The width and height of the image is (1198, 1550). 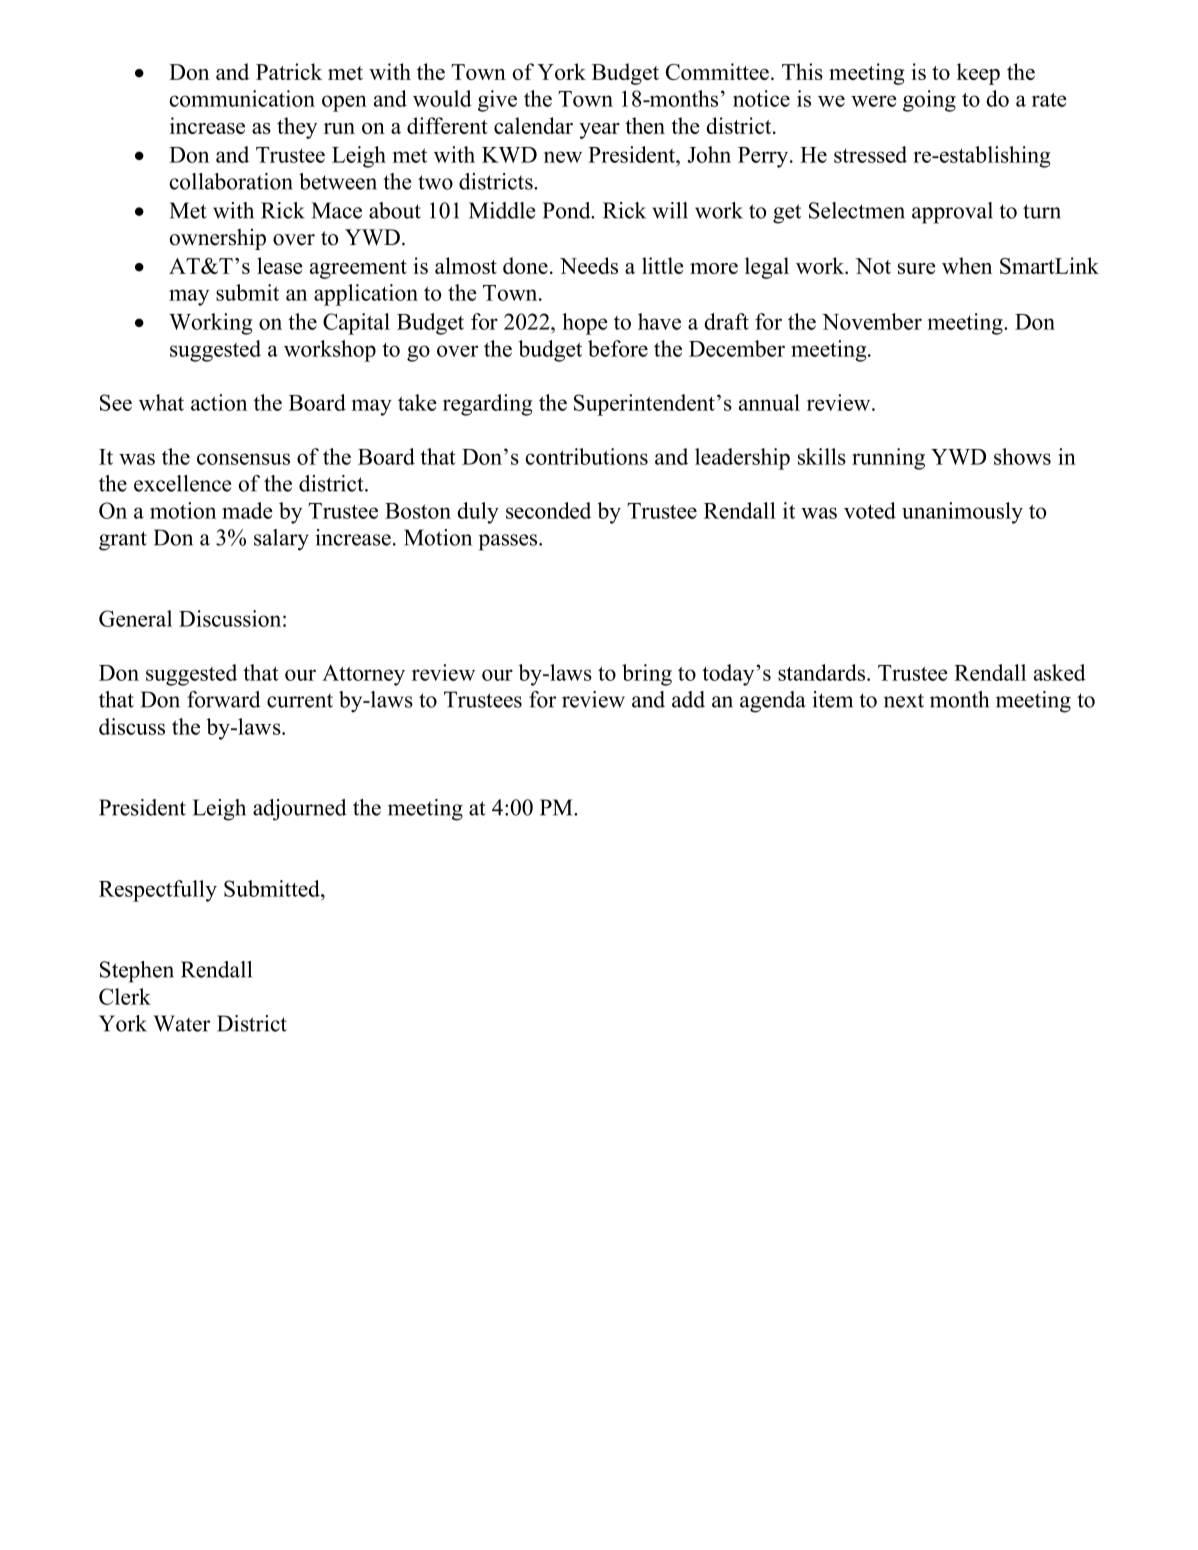 What do you see at coordinates (509, 542) in the image?
I see `passes` at bounding box center [509, 542].
